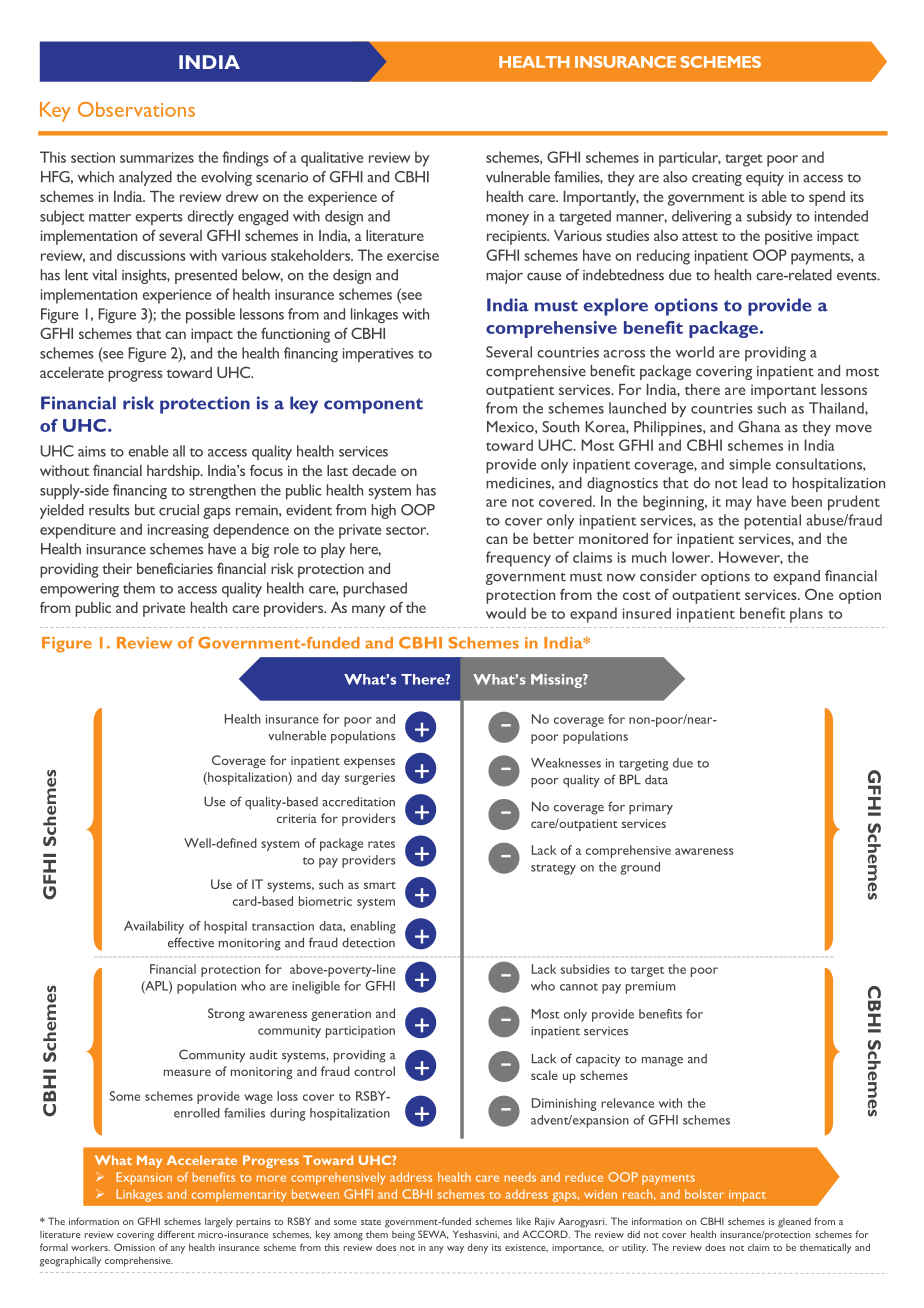 The height and width of the screenshot is (1308, 924). Describe the element at coordinates (407, 530) in the screenshot. I see `sector` at that location.
